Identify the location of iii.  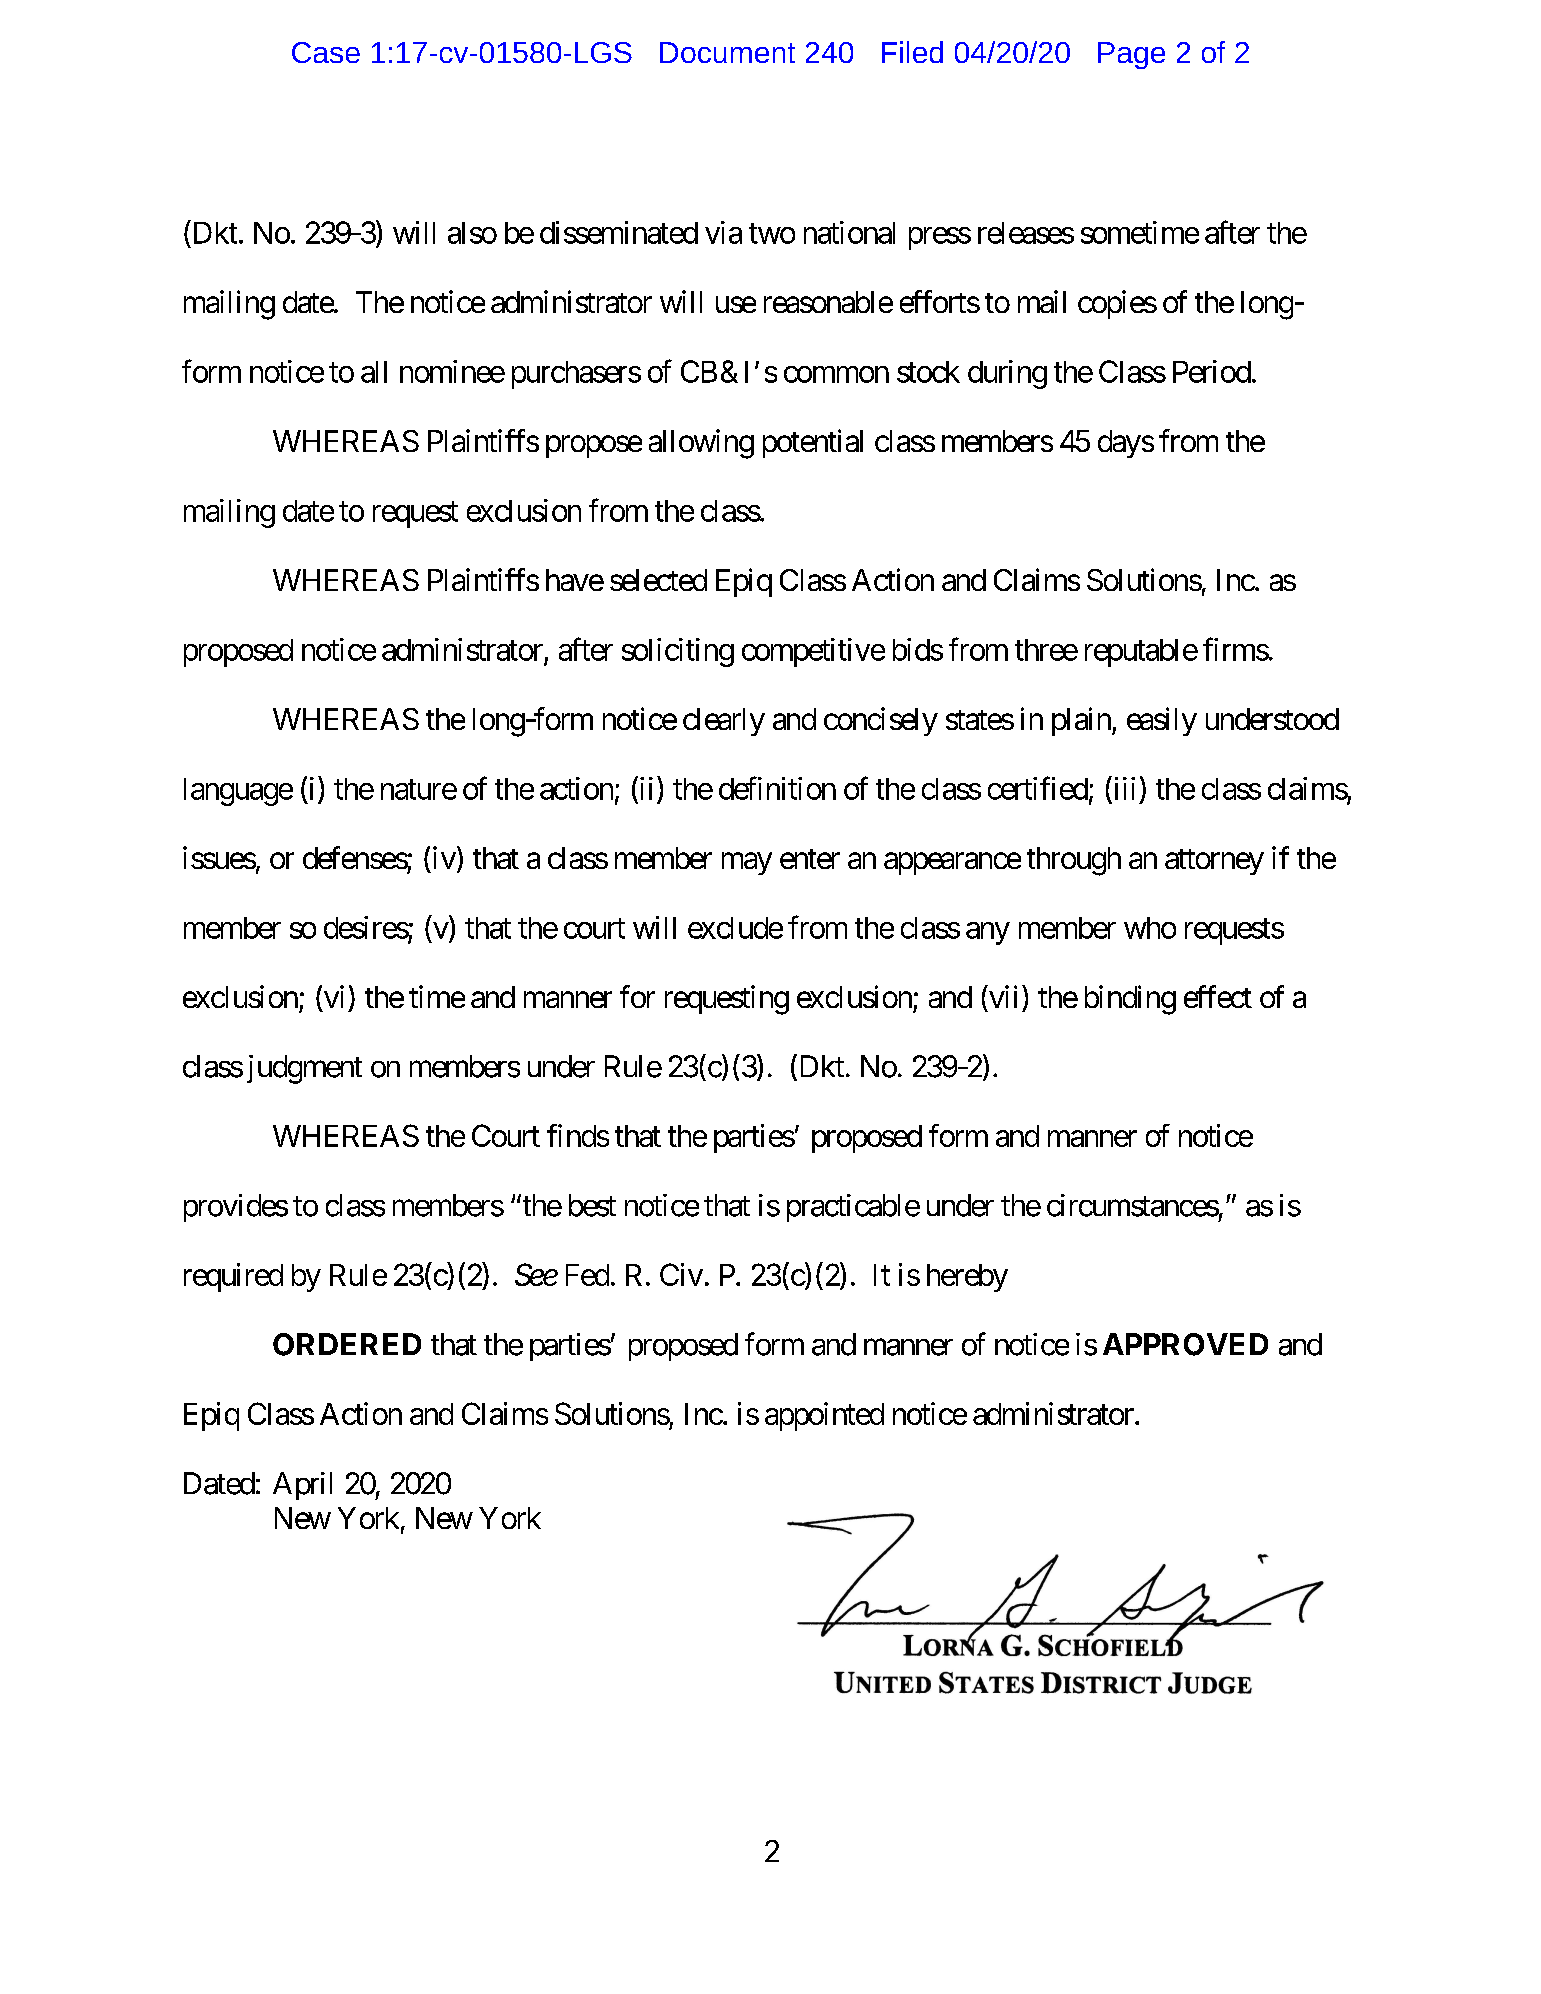
(1123, 788).
